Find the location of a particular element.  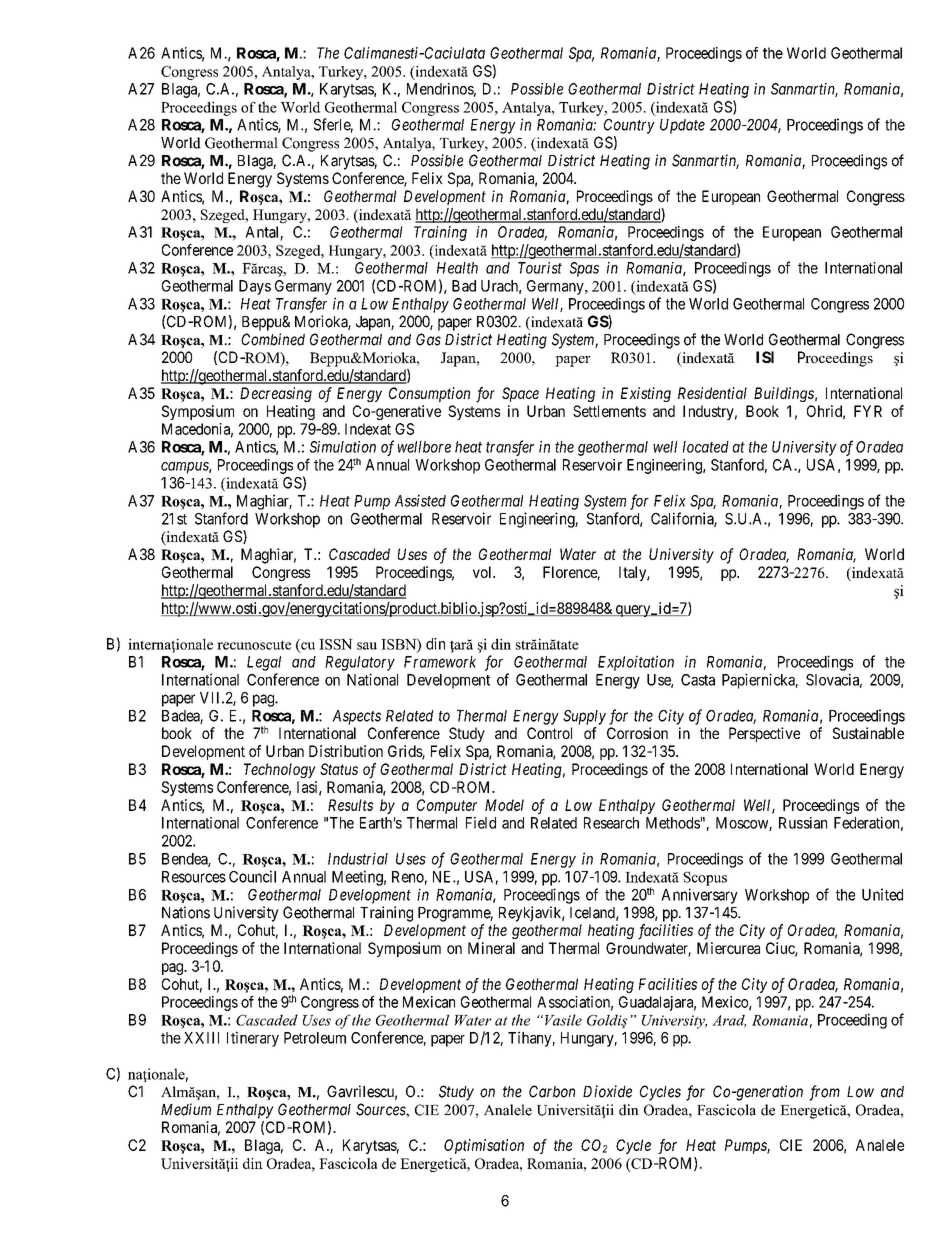

Country is located at coordinates (629, 126).
